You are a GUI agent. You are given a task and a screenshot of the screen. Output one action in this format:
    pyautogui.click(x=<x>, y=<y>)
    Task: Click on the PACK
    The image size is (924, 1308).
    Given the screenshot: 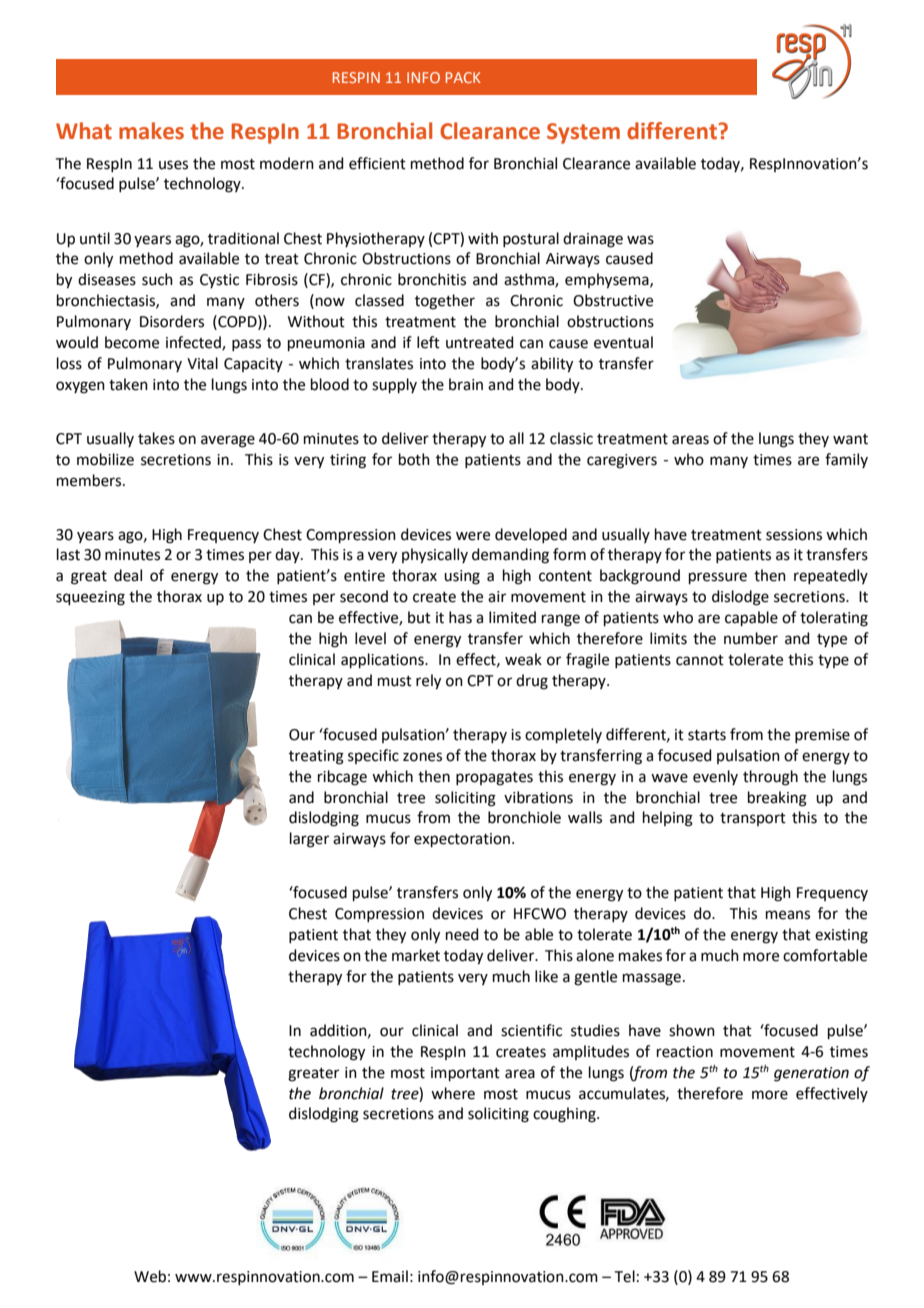 What is the action you would take?
    pyautogui.click(x=463, y=77)
